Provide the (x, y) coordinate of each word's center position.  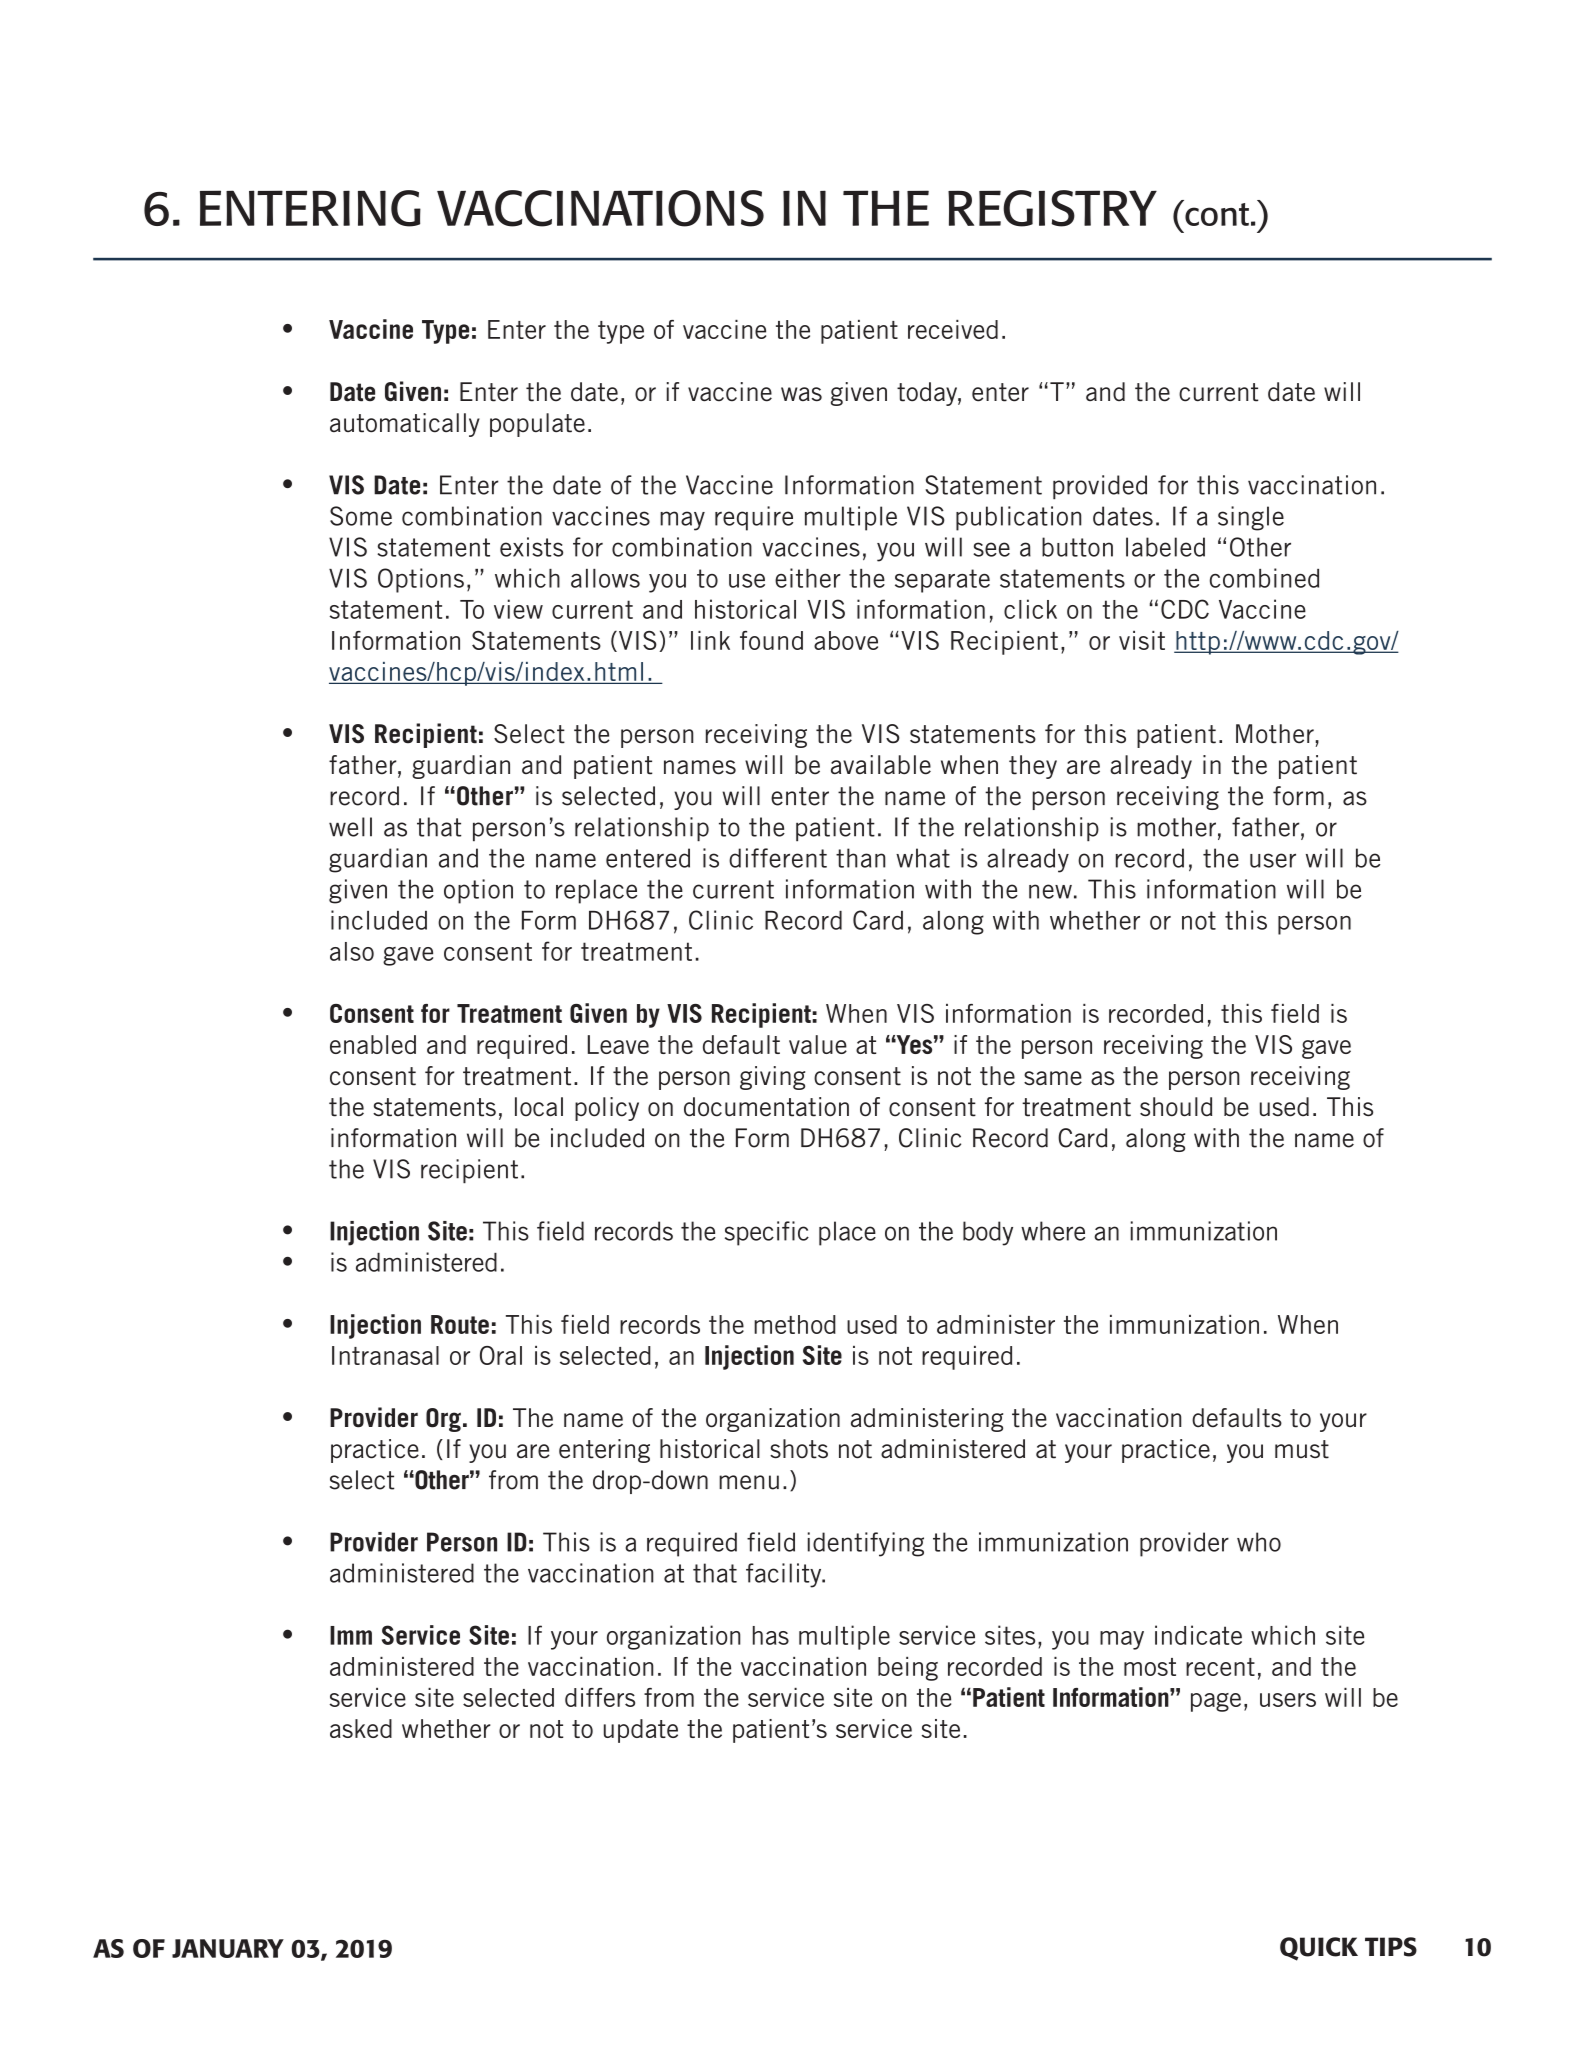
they (1033, 767)
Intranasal (385, 1355)
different (778, 858)
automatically (405, 425)
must (1302, 1449)
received (953, 329)
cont (1216, 213)
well (350, 827)
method (795, 1324)
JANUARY (228, 1948)
